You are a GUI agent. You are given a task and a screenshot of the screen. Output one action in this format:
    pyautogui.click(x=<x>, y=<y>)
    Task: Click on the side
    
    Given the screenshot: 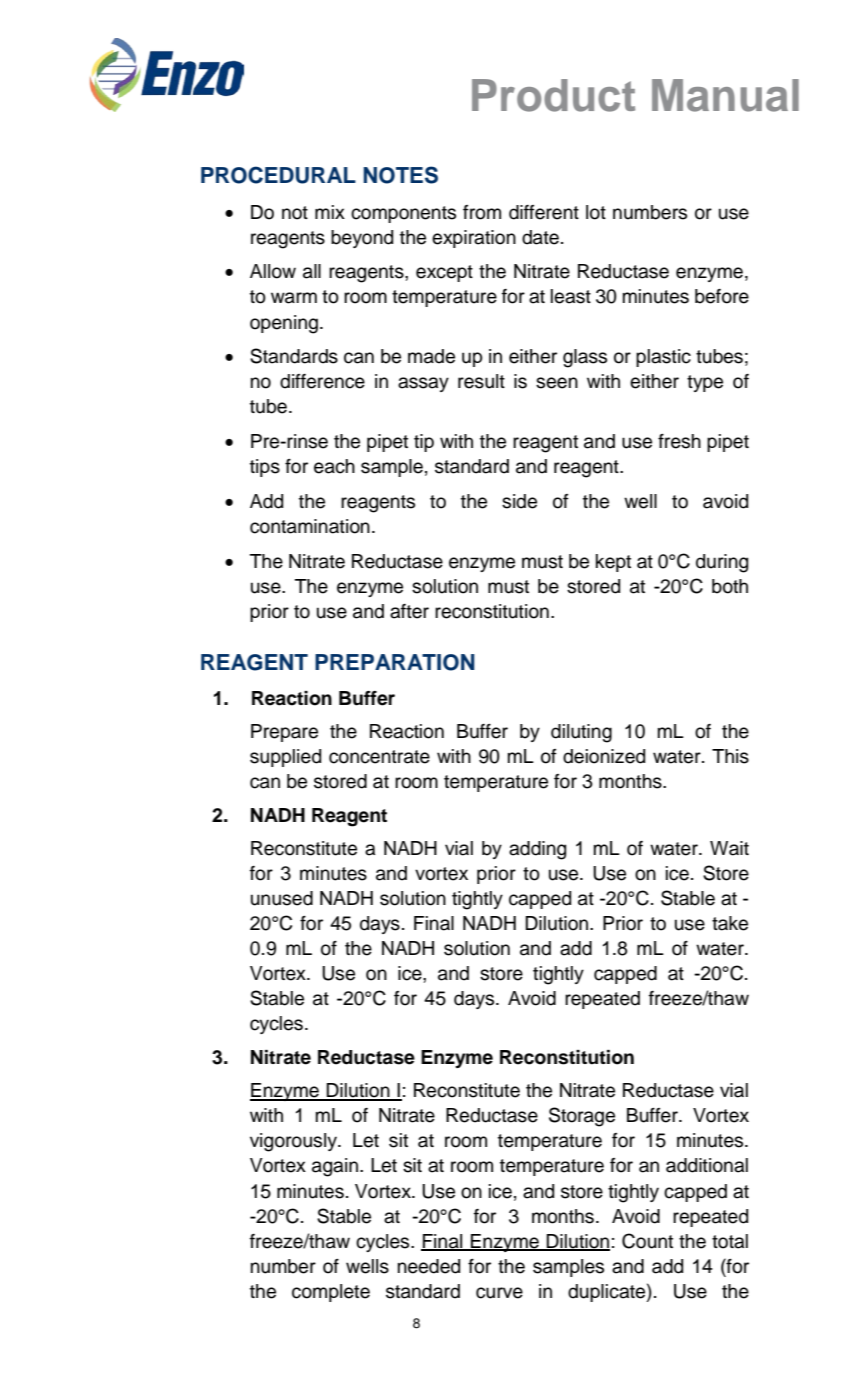 What is the action you would take?
    pyautogui.click(x=519, y=501)
